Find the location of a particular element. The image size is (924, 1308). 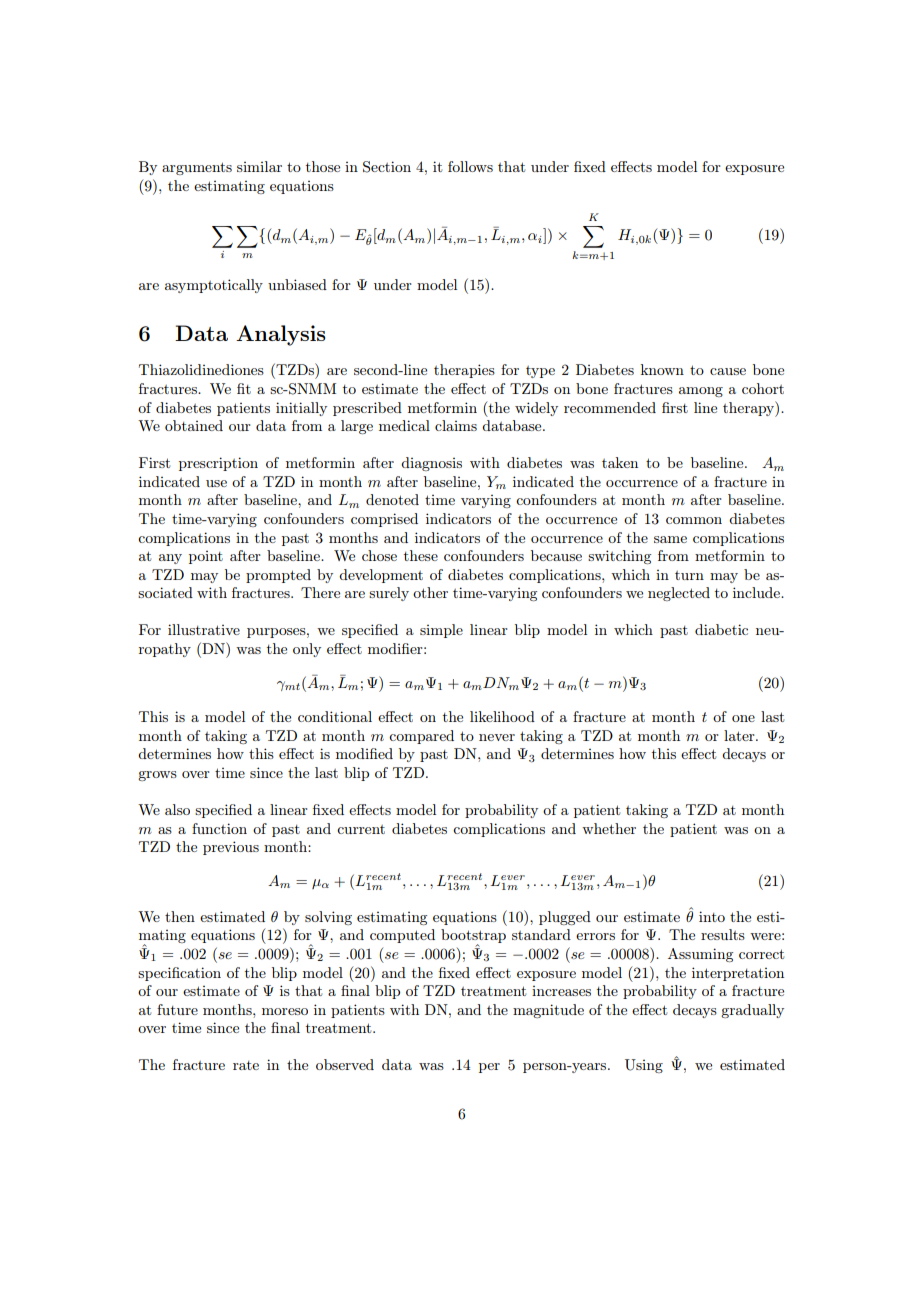

common is located at coordinates (694, 520).
